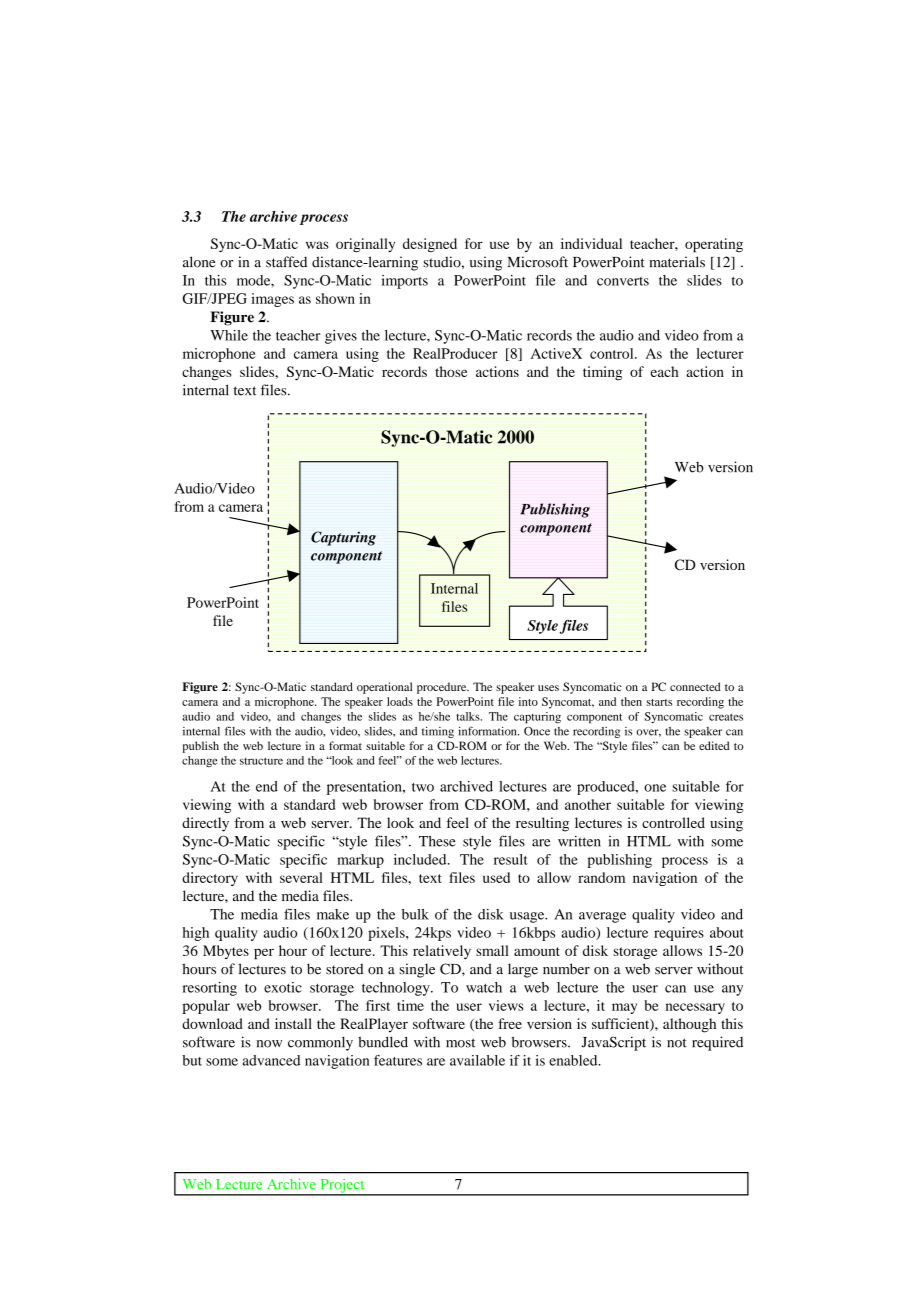 This document has width=924, height=1308. What do you see at coordinates (342, 1187) in the document?
I see `Project` at bounding box center [342, 1187].
